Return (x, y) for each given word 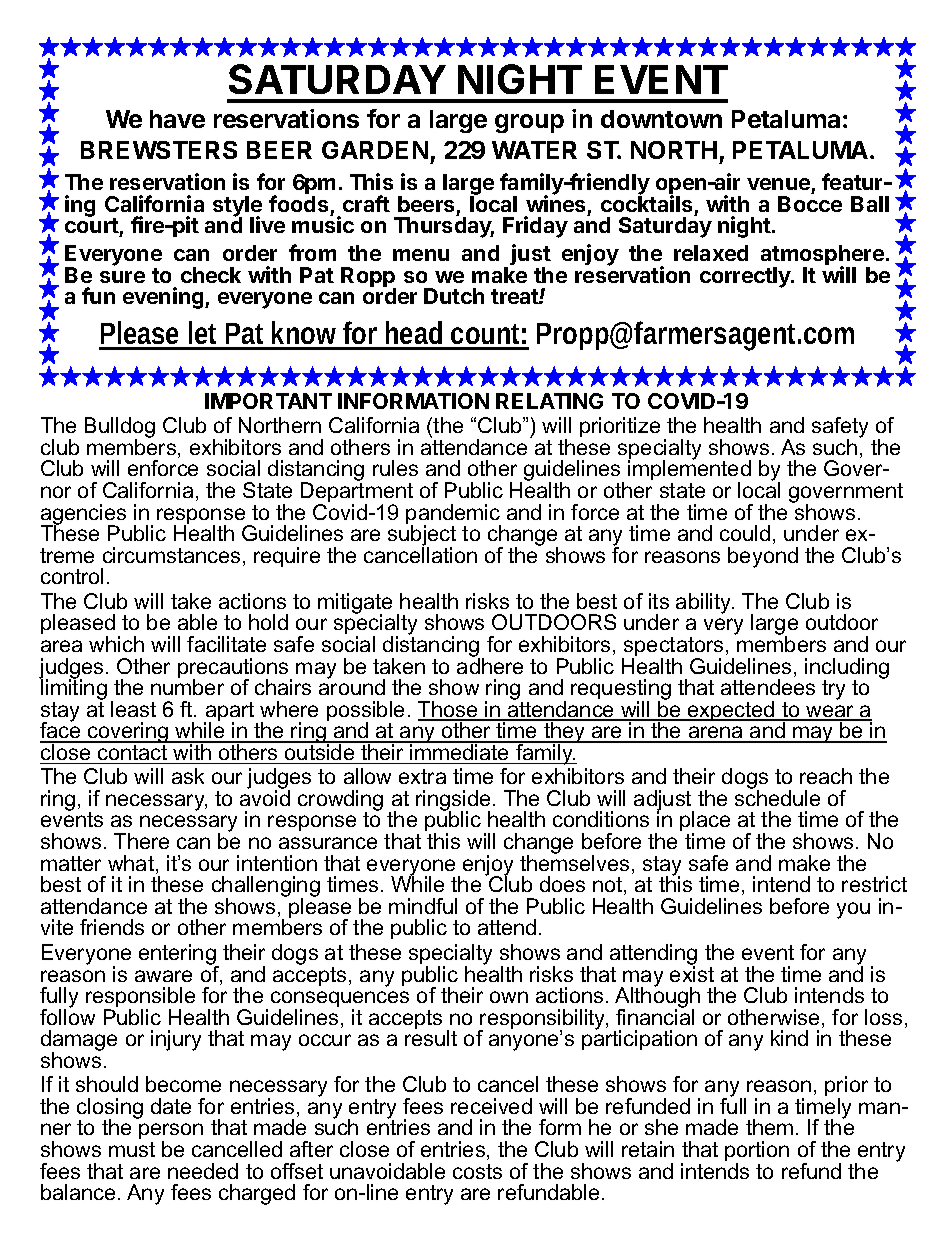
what (131, 863)
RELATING (549, 401)
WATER (534, 150)
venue (779, 186)
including (847, 669)
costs (477, 1171)
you (853, 910)
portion (757, 1152)
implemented (689, 471)
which (116, 644)
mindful (423, 906)
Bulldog (120, 429)
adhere (490, 665)
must (132, 1149)
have (177, 119)
